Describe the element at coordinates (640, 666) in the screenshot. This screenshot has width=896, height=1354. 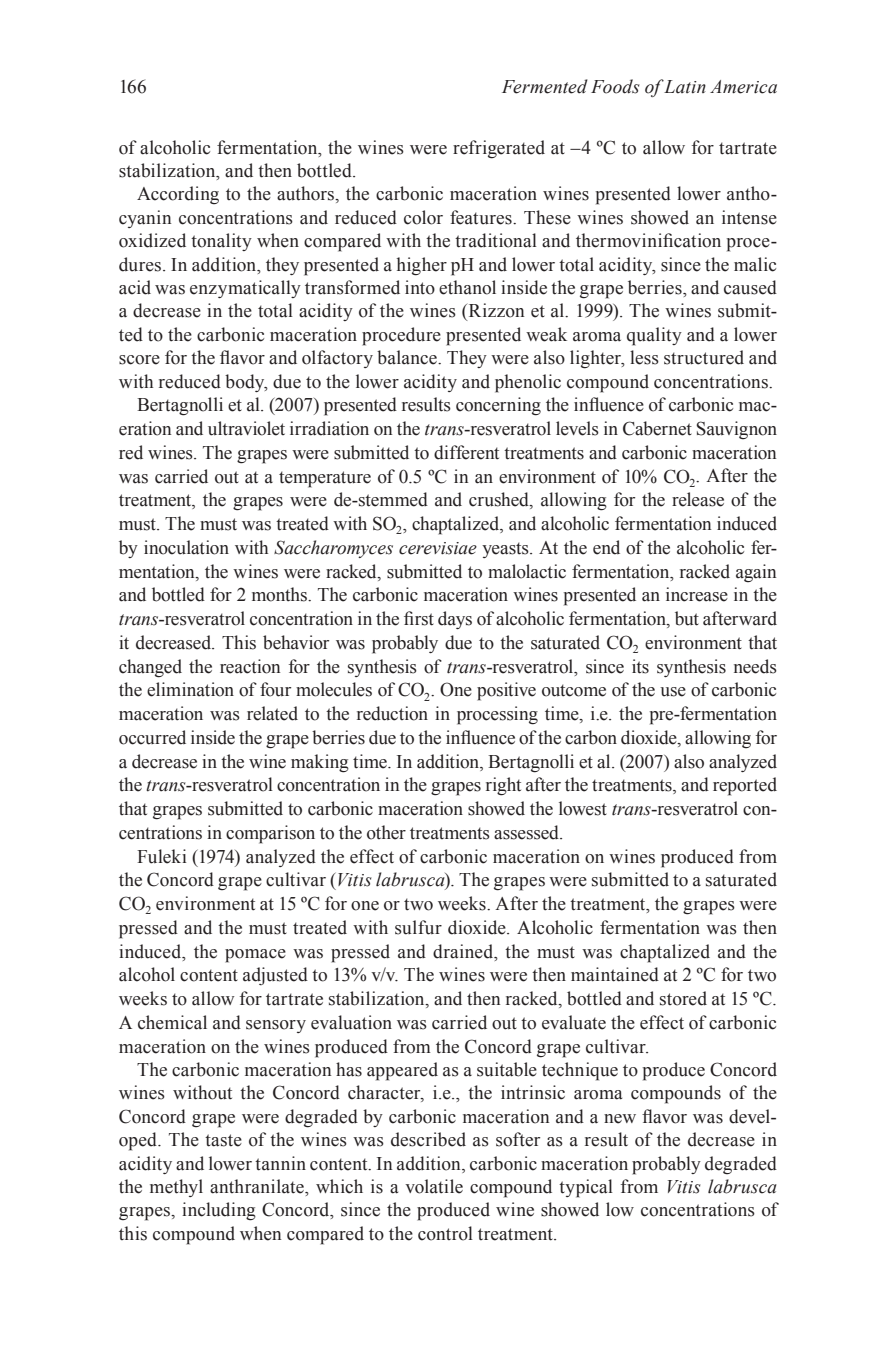
I see `its` at that location.
